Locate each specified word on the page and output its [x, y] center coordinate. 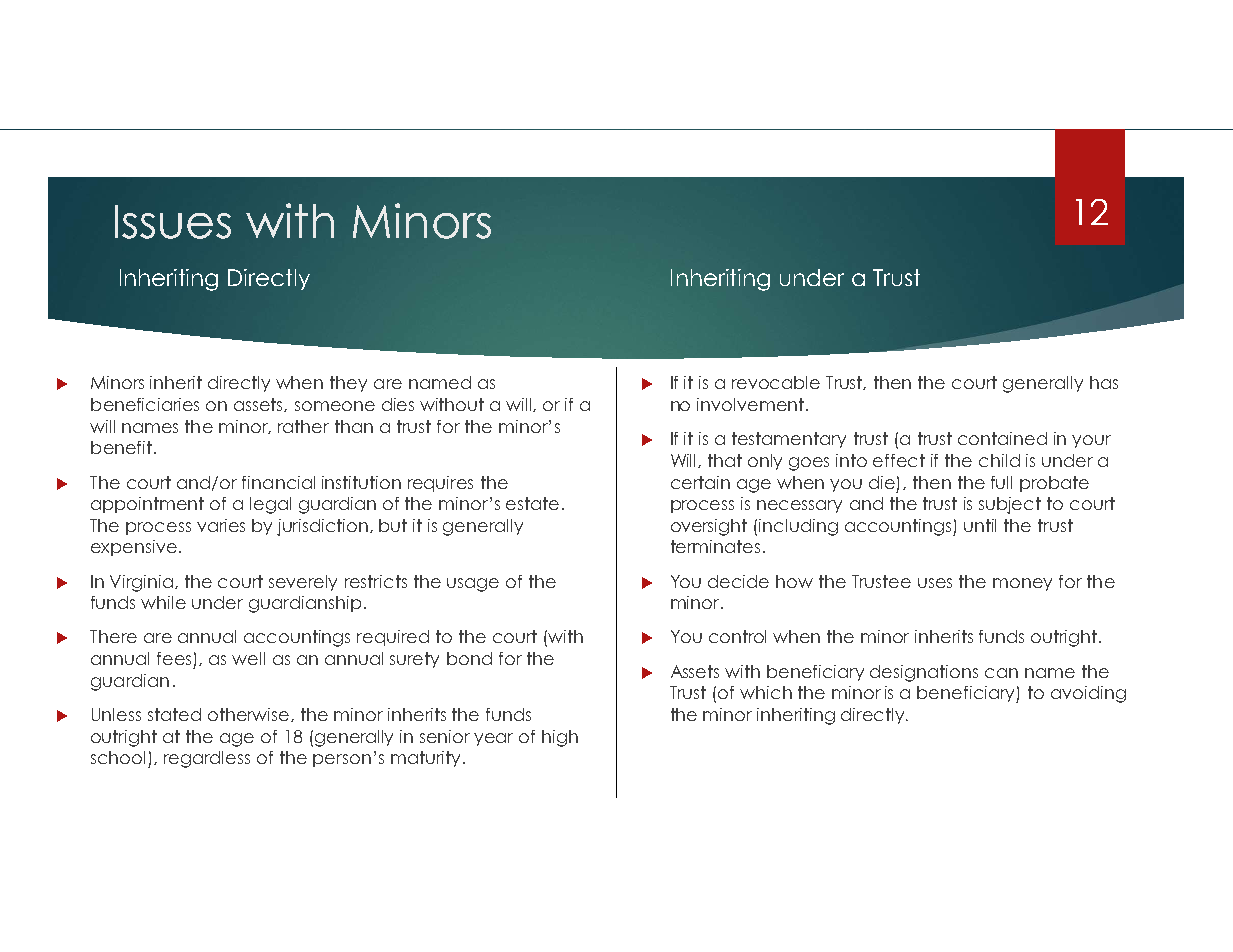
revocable [776, 382]
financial [278, 482]
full [1001, 482]
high [560, 738]
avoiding [1088, 694]
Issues [173, 222]
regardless [207, 759]
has [1104, 382]
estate [532, 503]
